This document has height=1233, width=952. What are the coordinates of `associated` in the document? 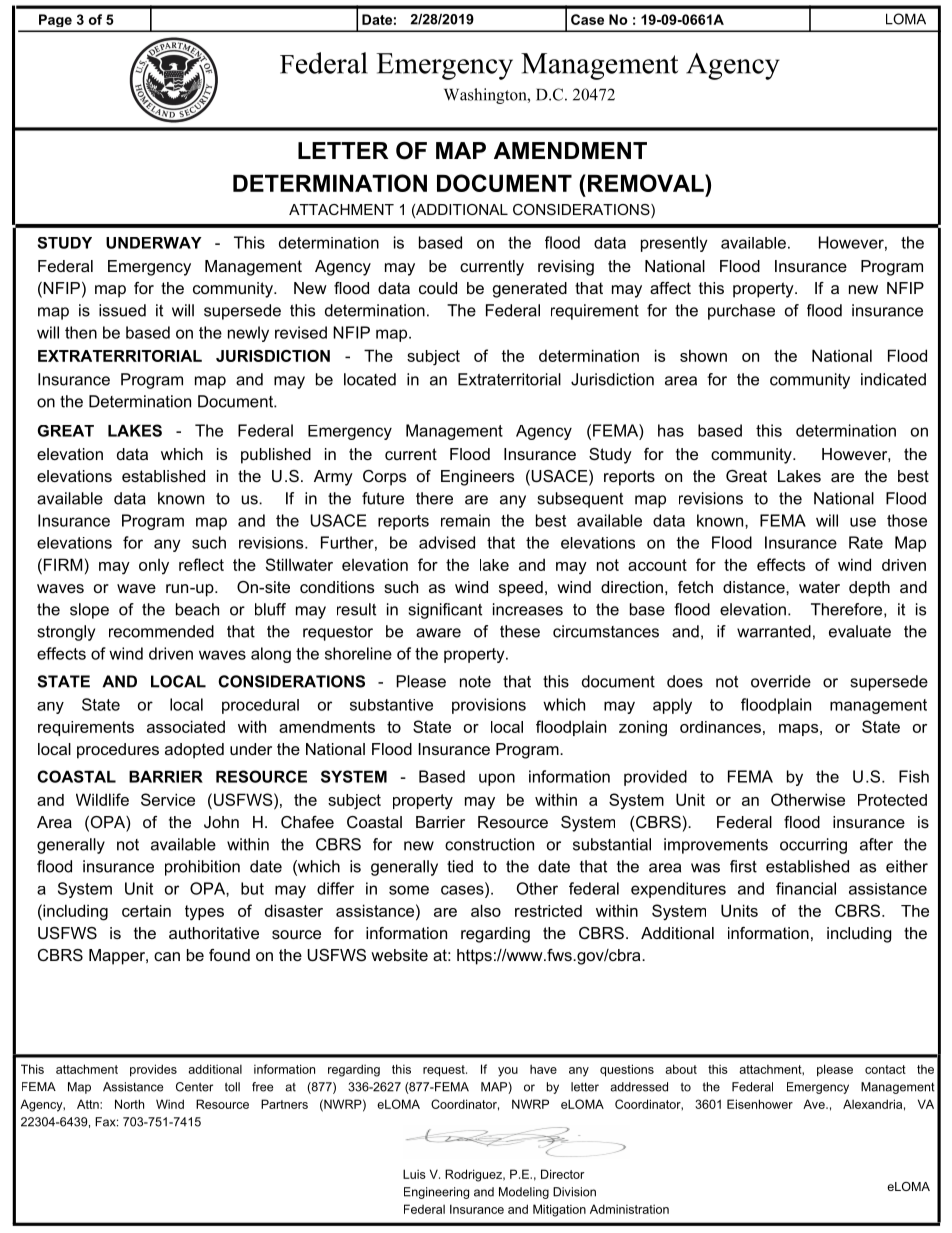 It's located at (186, 726).
